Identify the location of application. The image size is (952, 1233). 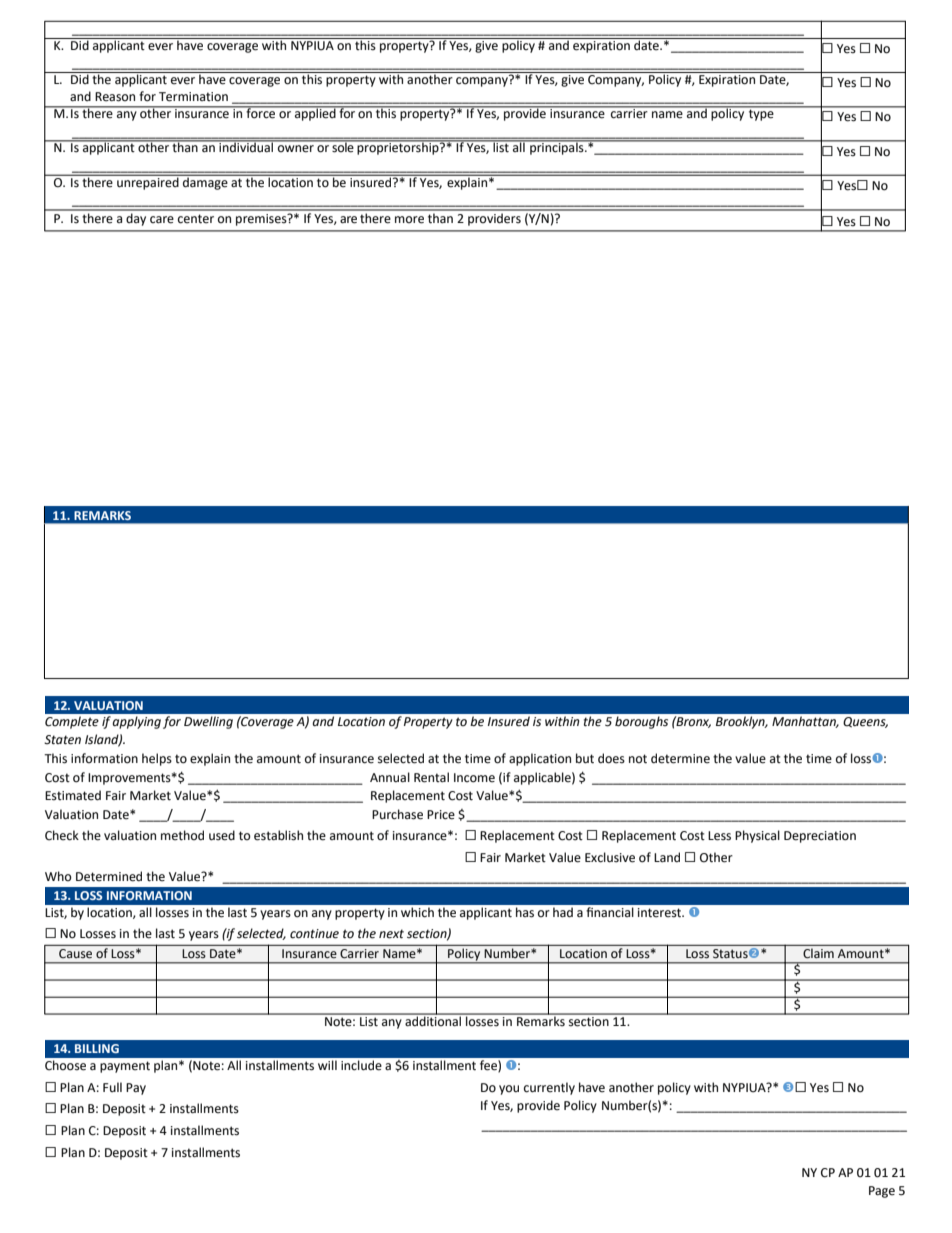
(540, 759).
